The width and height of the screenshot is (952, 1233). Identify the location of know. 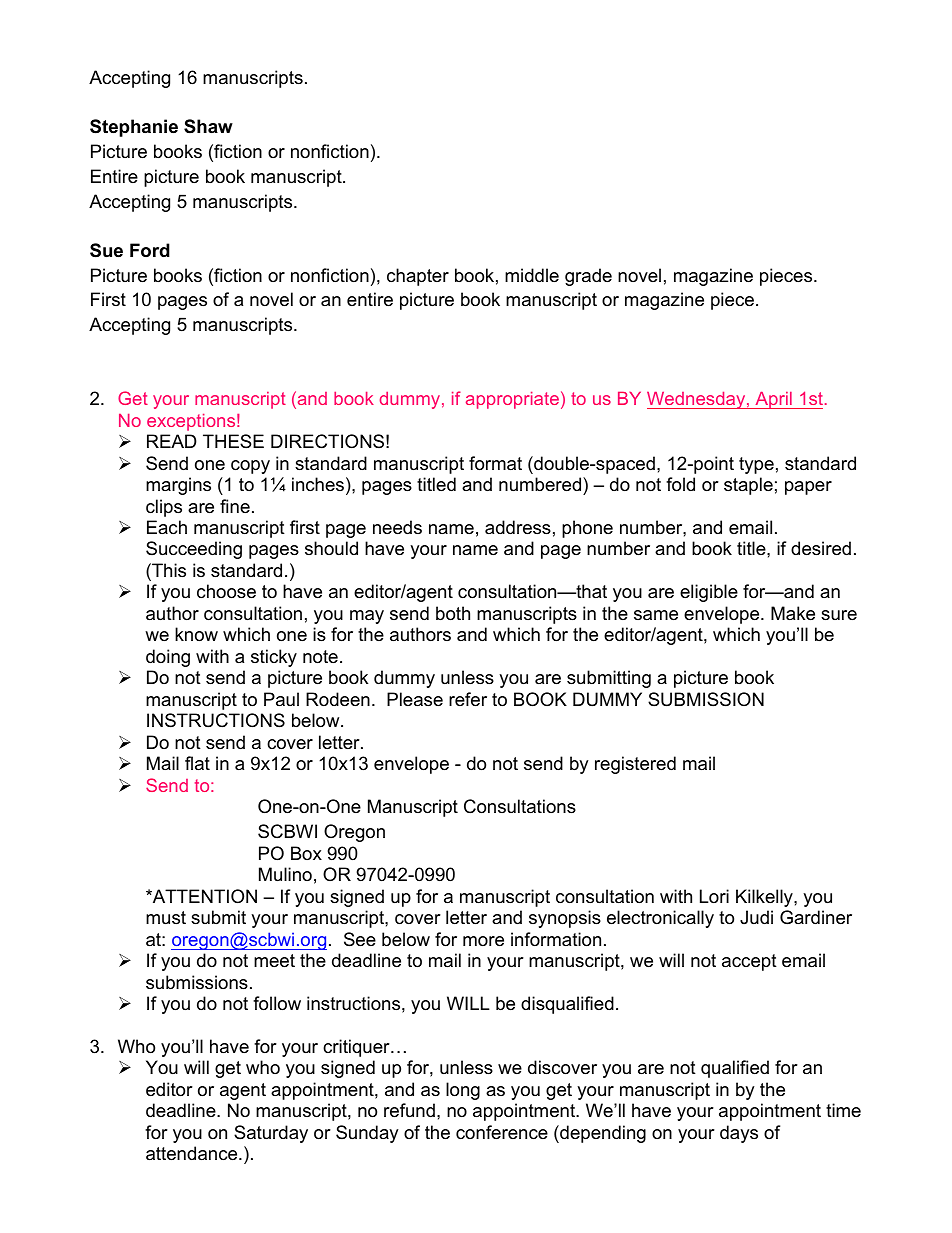
(196, 634).
